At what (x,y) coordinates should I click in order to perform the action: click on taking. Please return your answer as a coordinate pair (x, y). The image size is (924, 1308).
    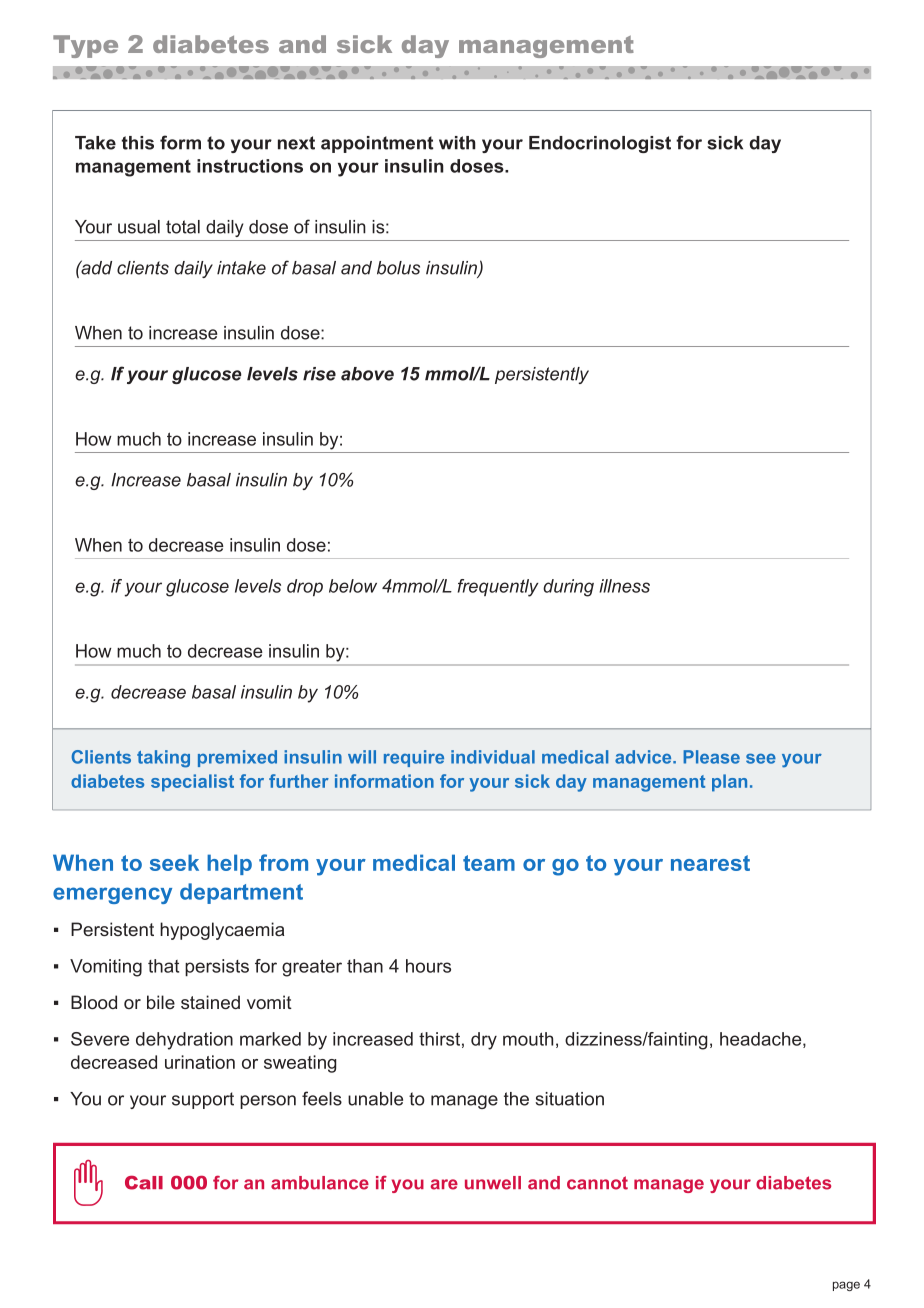
    Looking at the image, I should click on (163, 759).
